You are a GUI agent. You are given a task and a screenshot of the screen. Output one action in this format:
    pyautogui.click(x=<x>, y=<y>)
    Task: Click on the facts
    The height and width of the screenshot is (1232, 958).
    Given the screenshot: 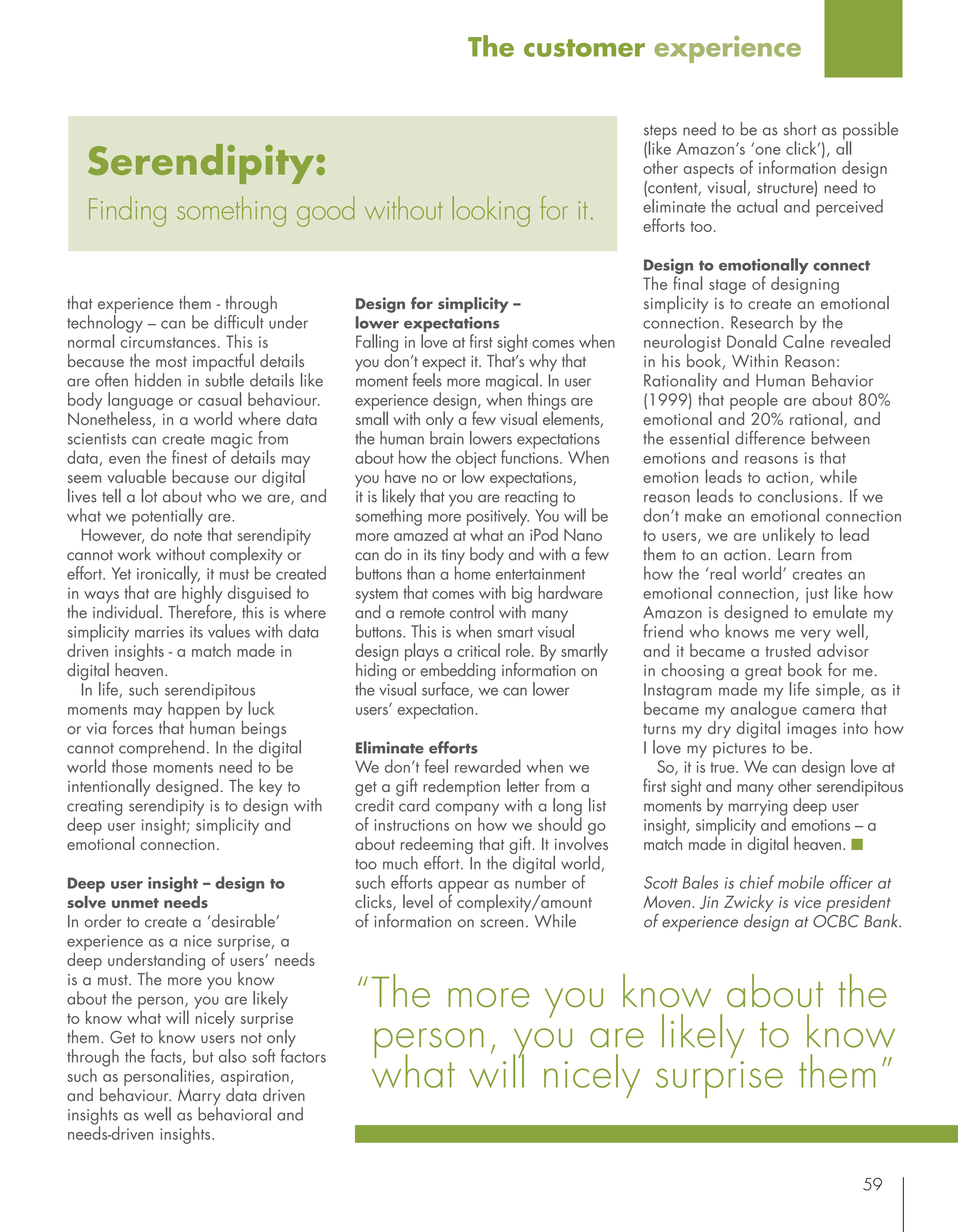 What is the action you would take?
    pyautogui.click(x=167, y=1057)
